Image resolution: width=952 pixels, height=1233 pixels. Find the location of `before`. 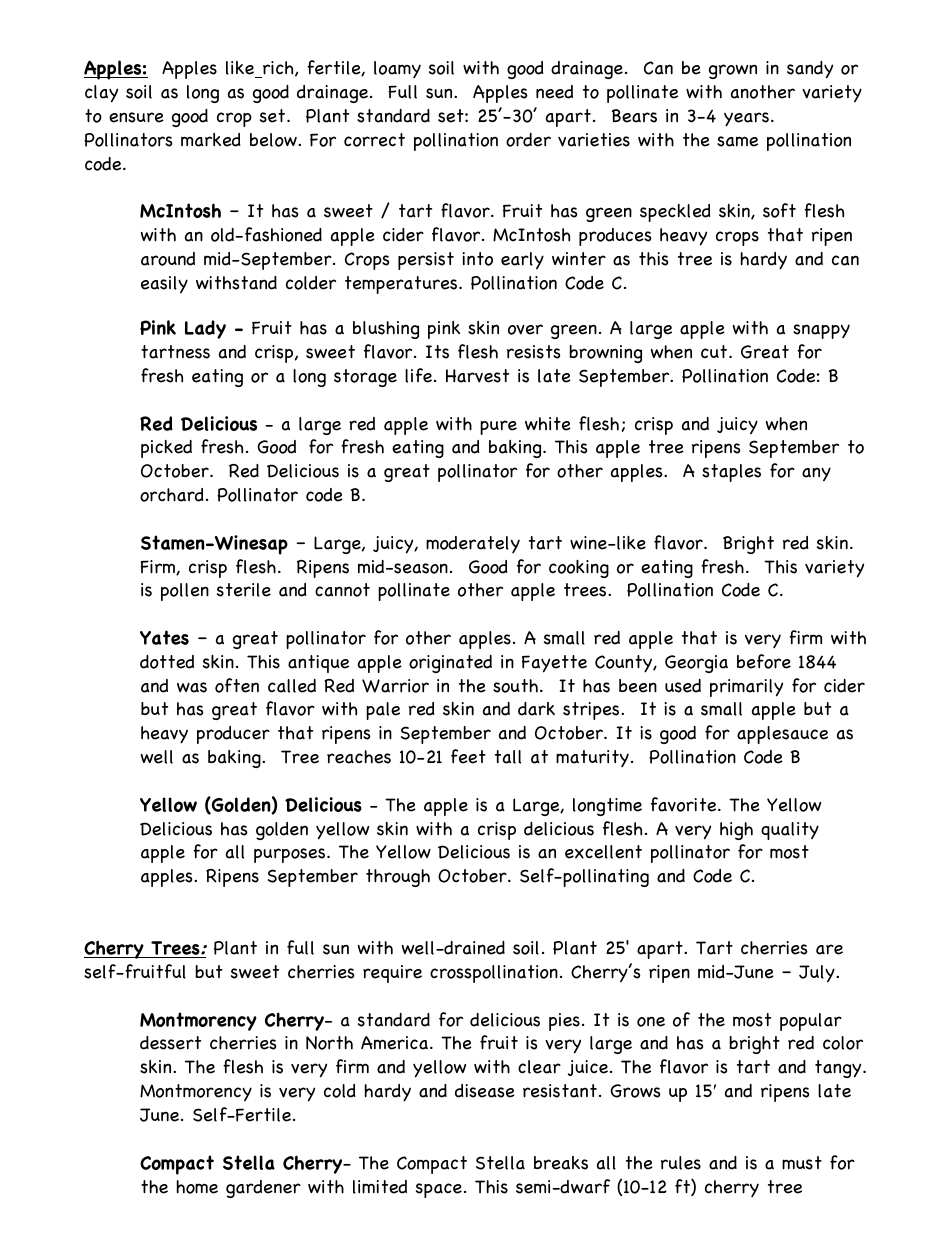

before is located at coordinates (764, 661).
